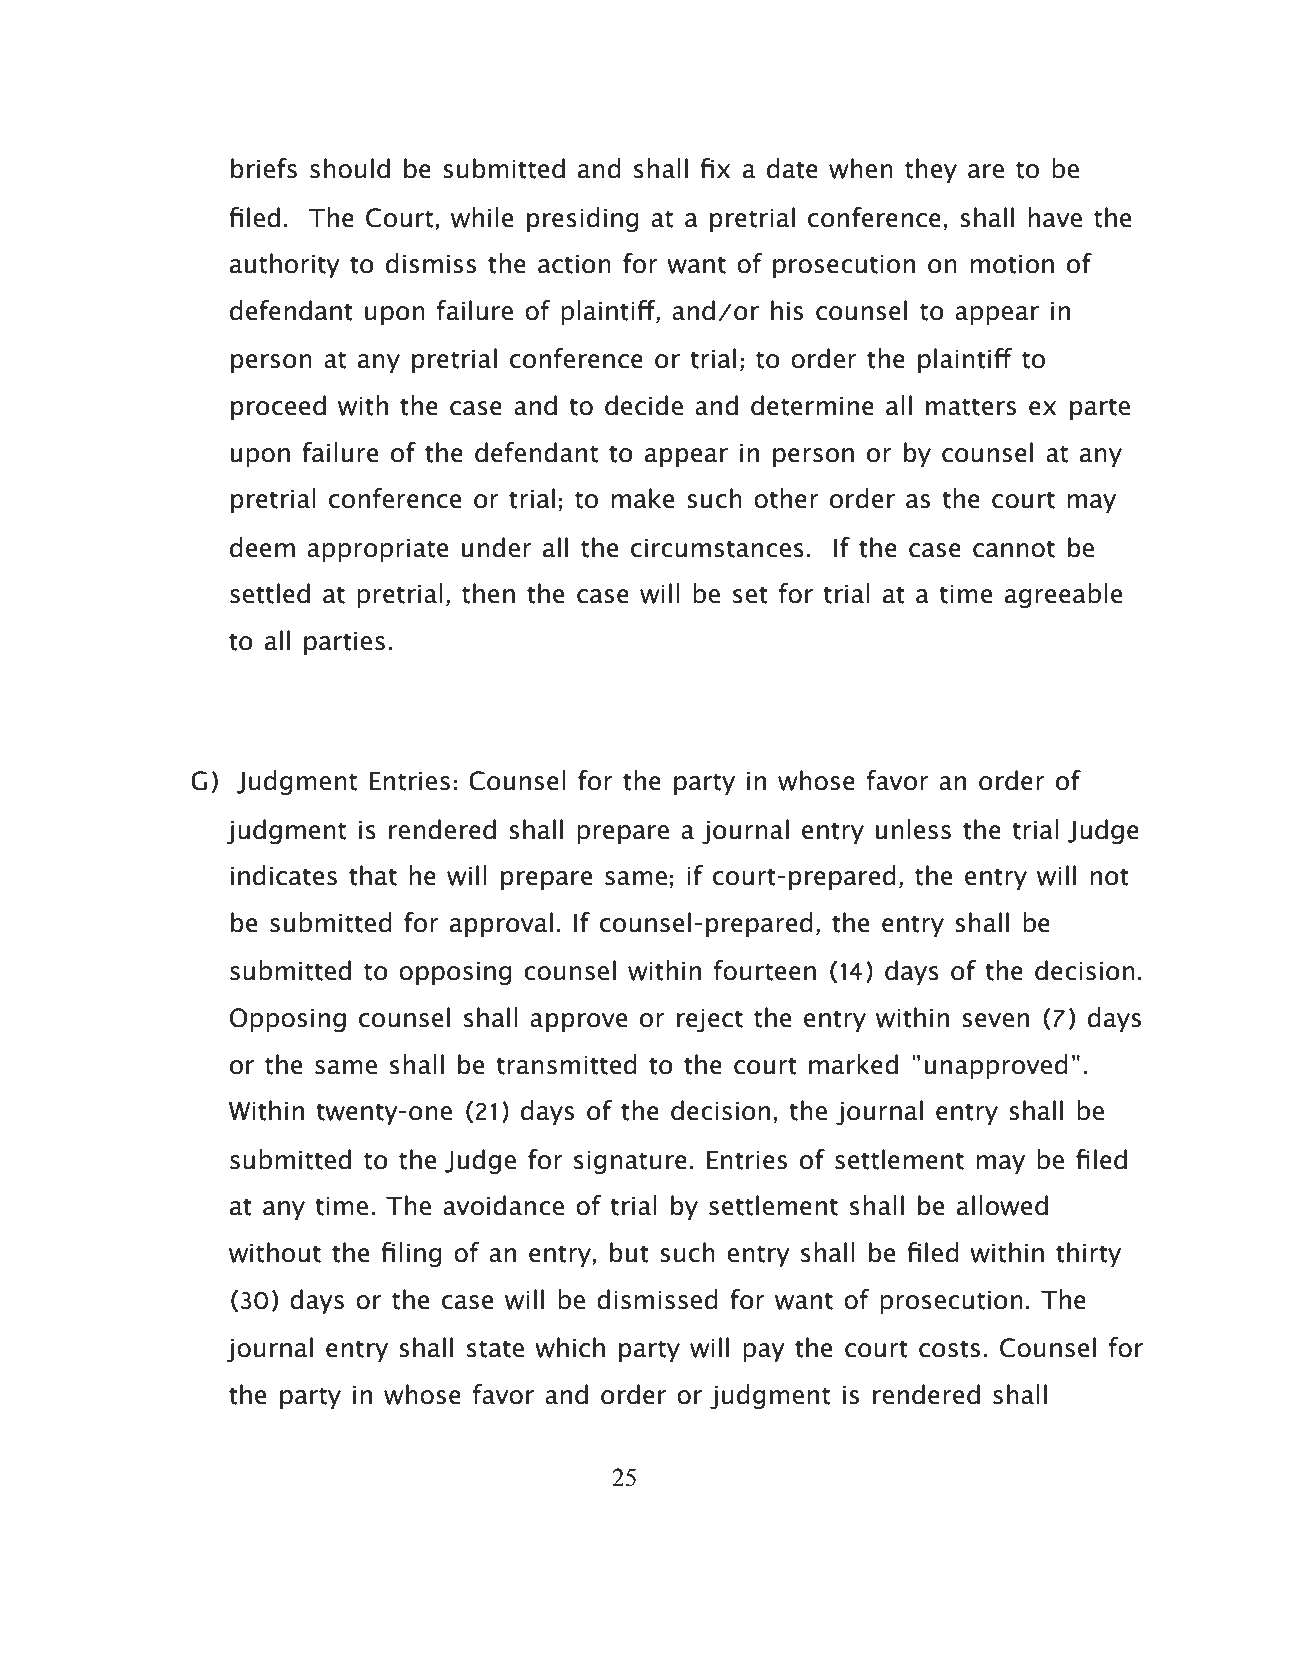 The image size is (1296, 1677). Describe the element at coordinates (1014, 549) in the page. I see `cannot` at that location.
